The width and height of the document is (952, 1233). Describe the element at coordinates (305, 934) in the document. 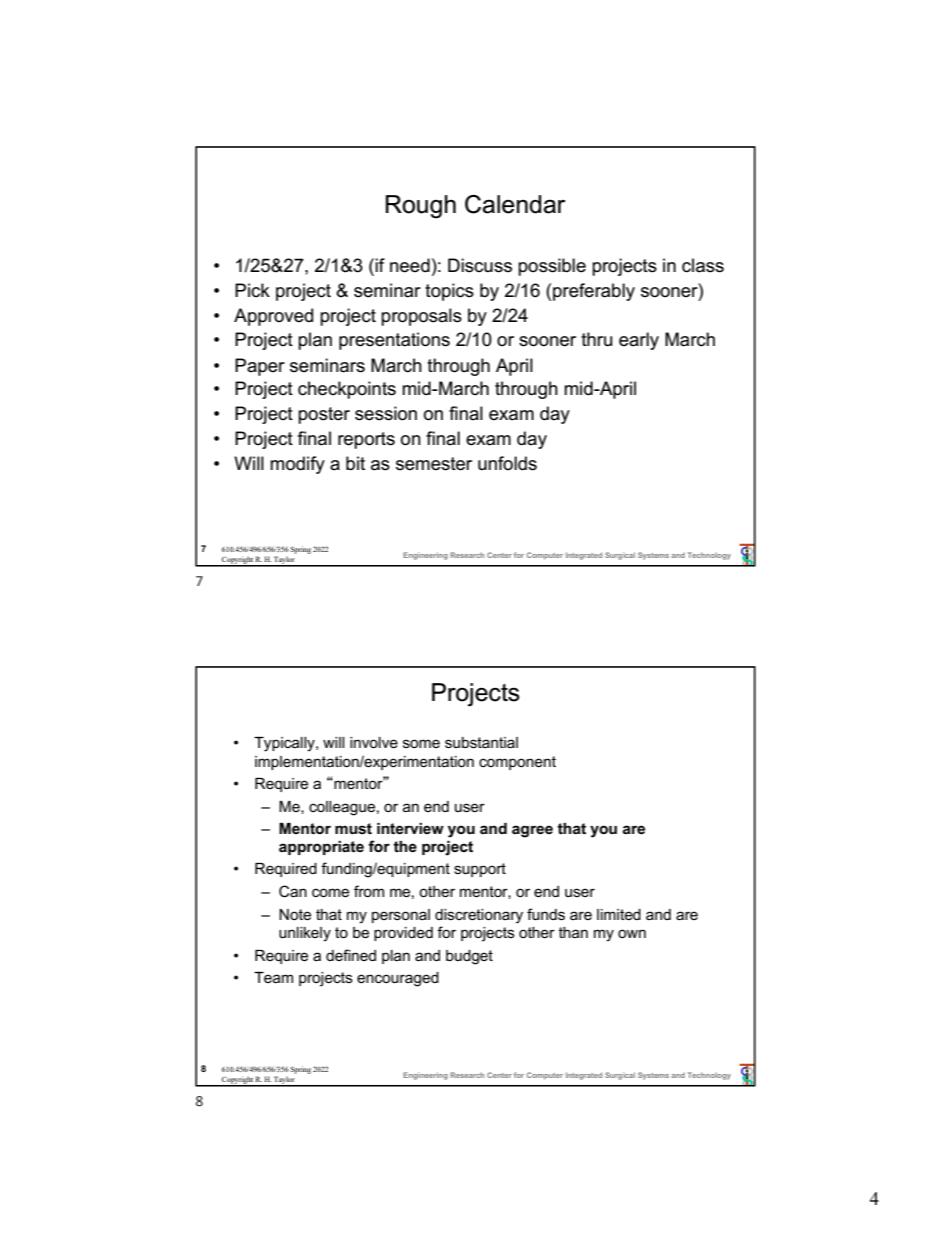

I see `unlikely` at that location.
